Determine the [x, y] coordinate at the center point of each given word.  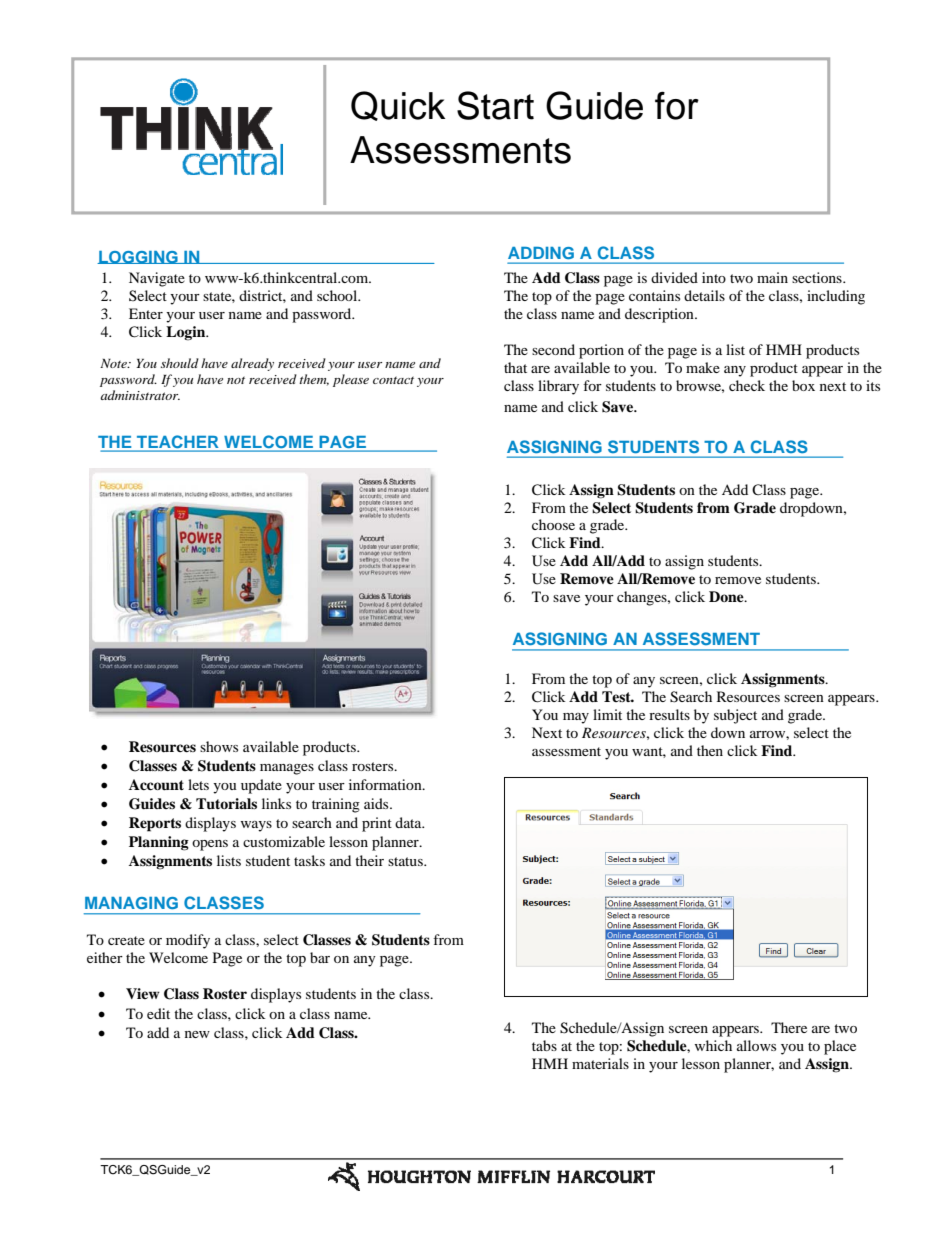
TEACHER [178, 443]
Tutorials [226, 804]
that [515, 367]
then [710, 750]
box [803, 385]
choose [553, 524]
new [197, 1034]
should [180, 363]
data [409, 822]
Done [727, 596]
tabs [544, 1045]
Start [495, 105]
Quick [398, 106]
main [772, 277]
